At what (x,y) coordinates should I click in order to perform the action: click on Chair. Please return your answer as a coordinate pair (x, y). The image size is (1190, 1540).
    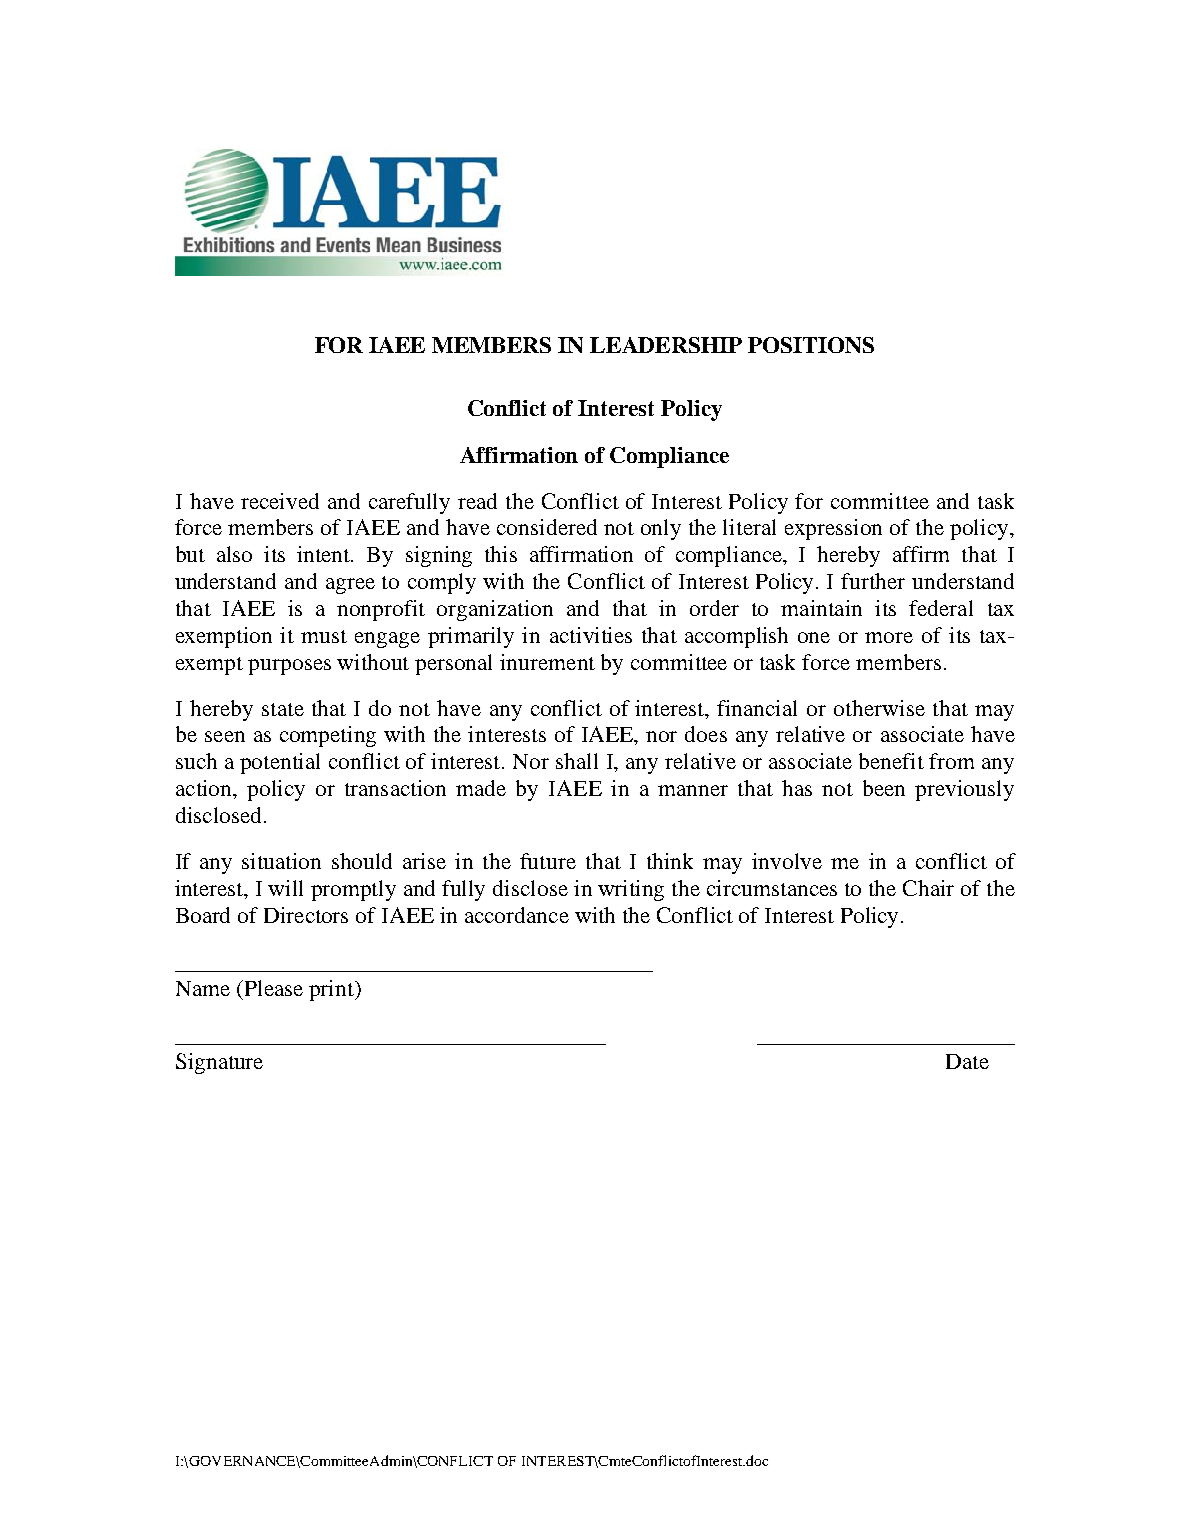
    Looking at the image, I should click on (928, 888).
